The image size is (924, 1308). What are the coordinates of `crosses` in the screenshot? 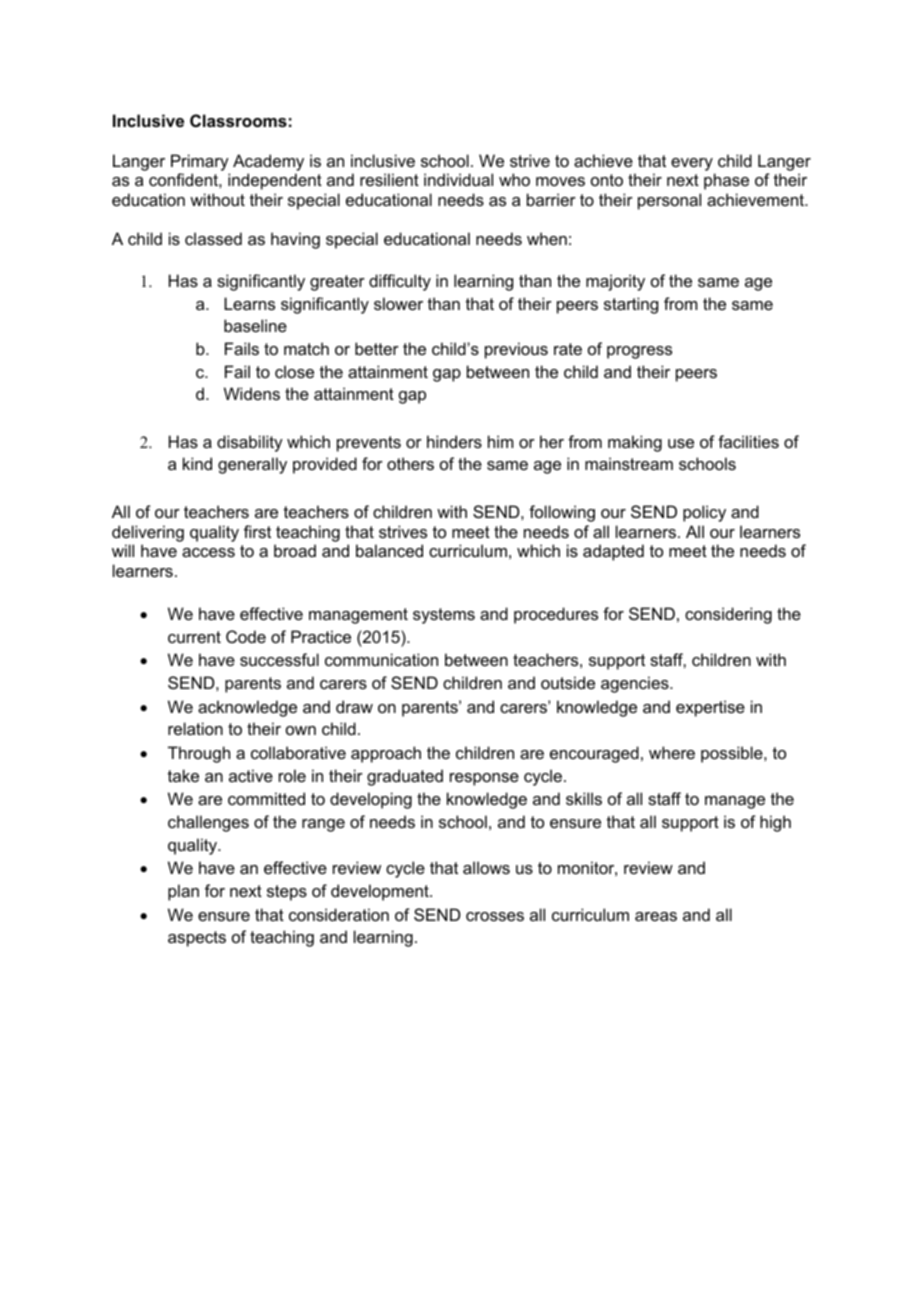 It's located at (495, 916).
